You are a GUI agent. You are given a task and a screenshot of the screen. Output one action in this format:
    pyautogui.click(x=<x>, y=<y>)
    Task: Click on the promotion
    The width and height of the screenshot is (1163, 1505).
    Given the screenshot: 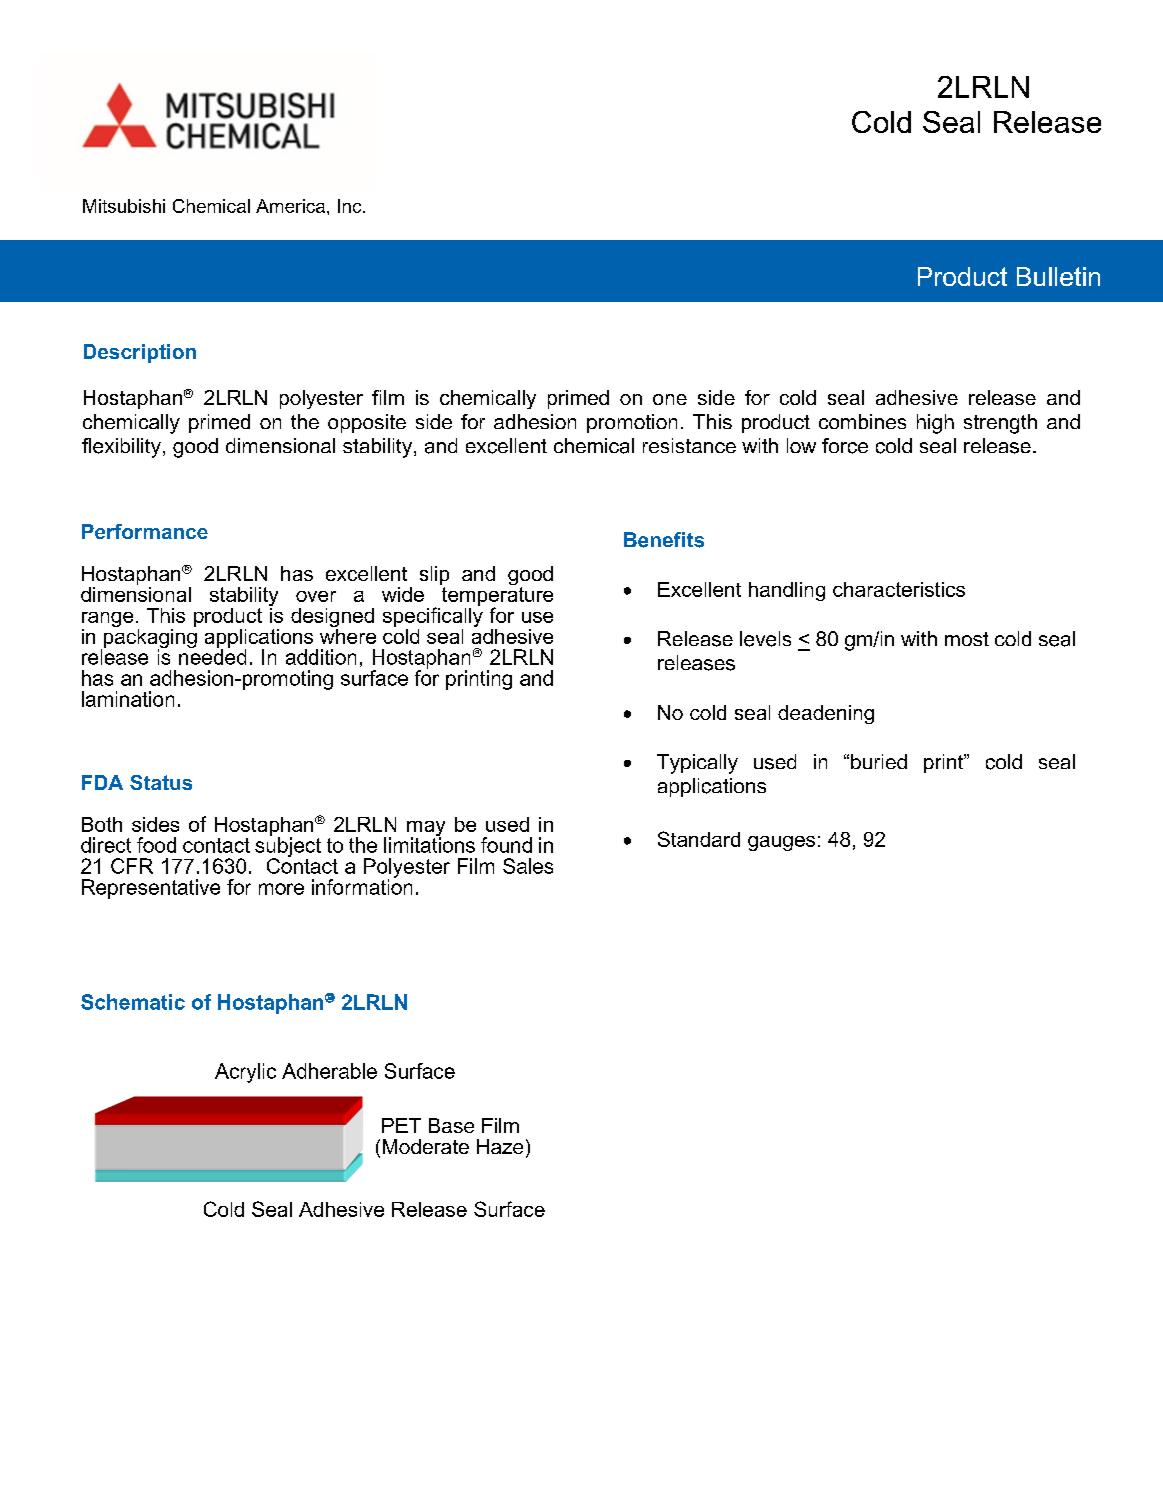 What is the action you would take?
    pyautogui.click(x=632, y=423)
